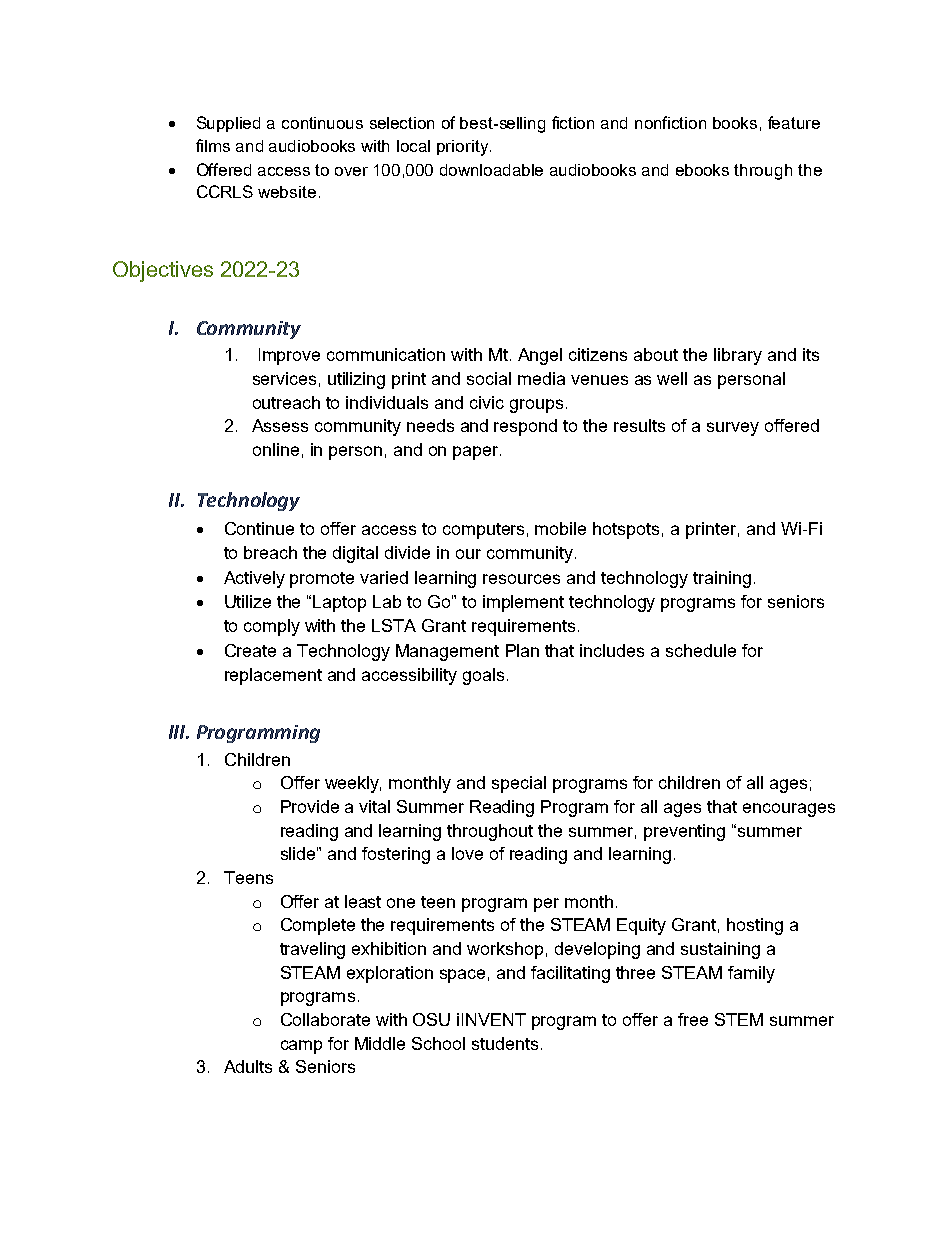 This screenshot has width=952, height=1233. Describe the element at coordinates (722, 579) in the screenshot. I see `training` at that location.
